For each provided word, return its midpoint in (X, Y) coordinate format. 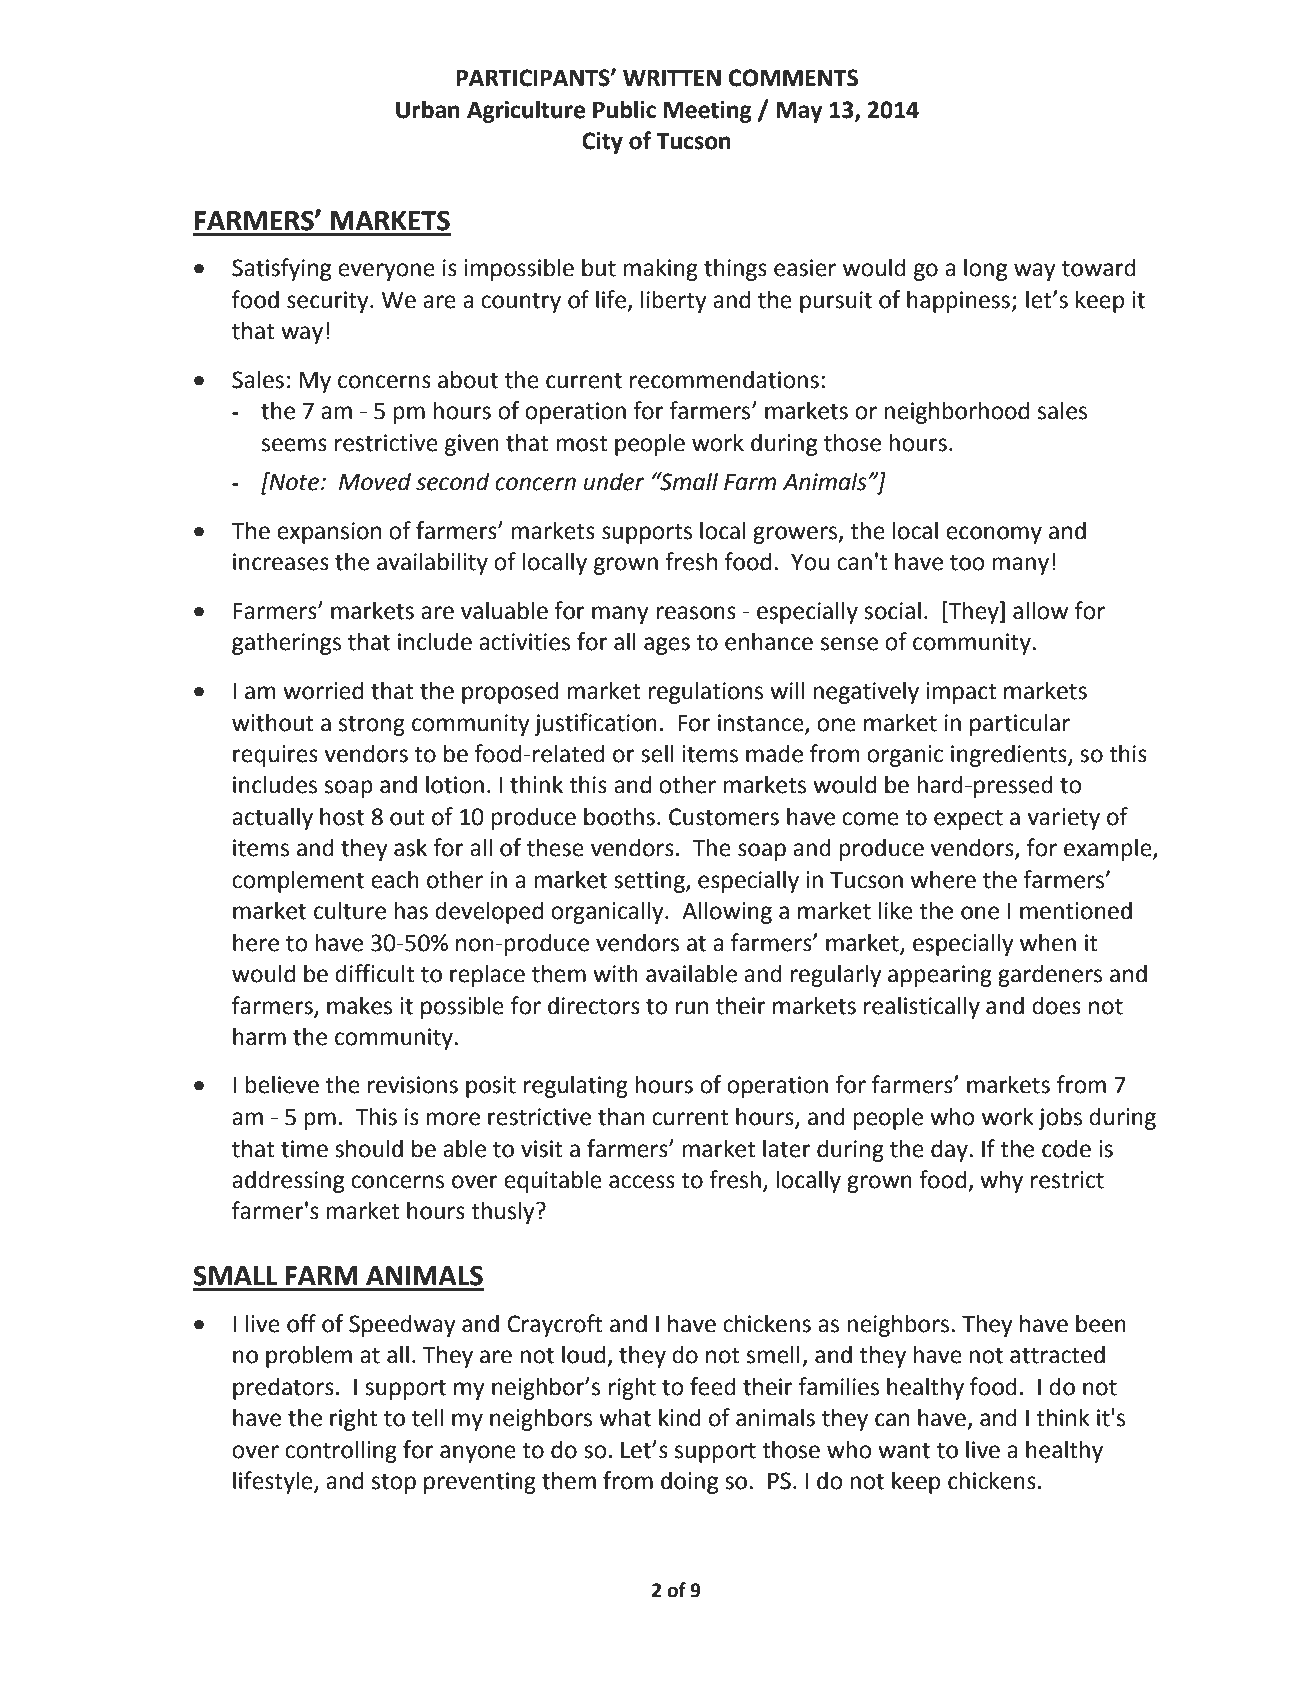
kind (679, 1417)
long (985, 269)
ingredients (1010, 755)
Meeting (708, 112)
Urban (428, 109)
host (342, 816)
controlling (341, 1451)
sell (657, 753)
